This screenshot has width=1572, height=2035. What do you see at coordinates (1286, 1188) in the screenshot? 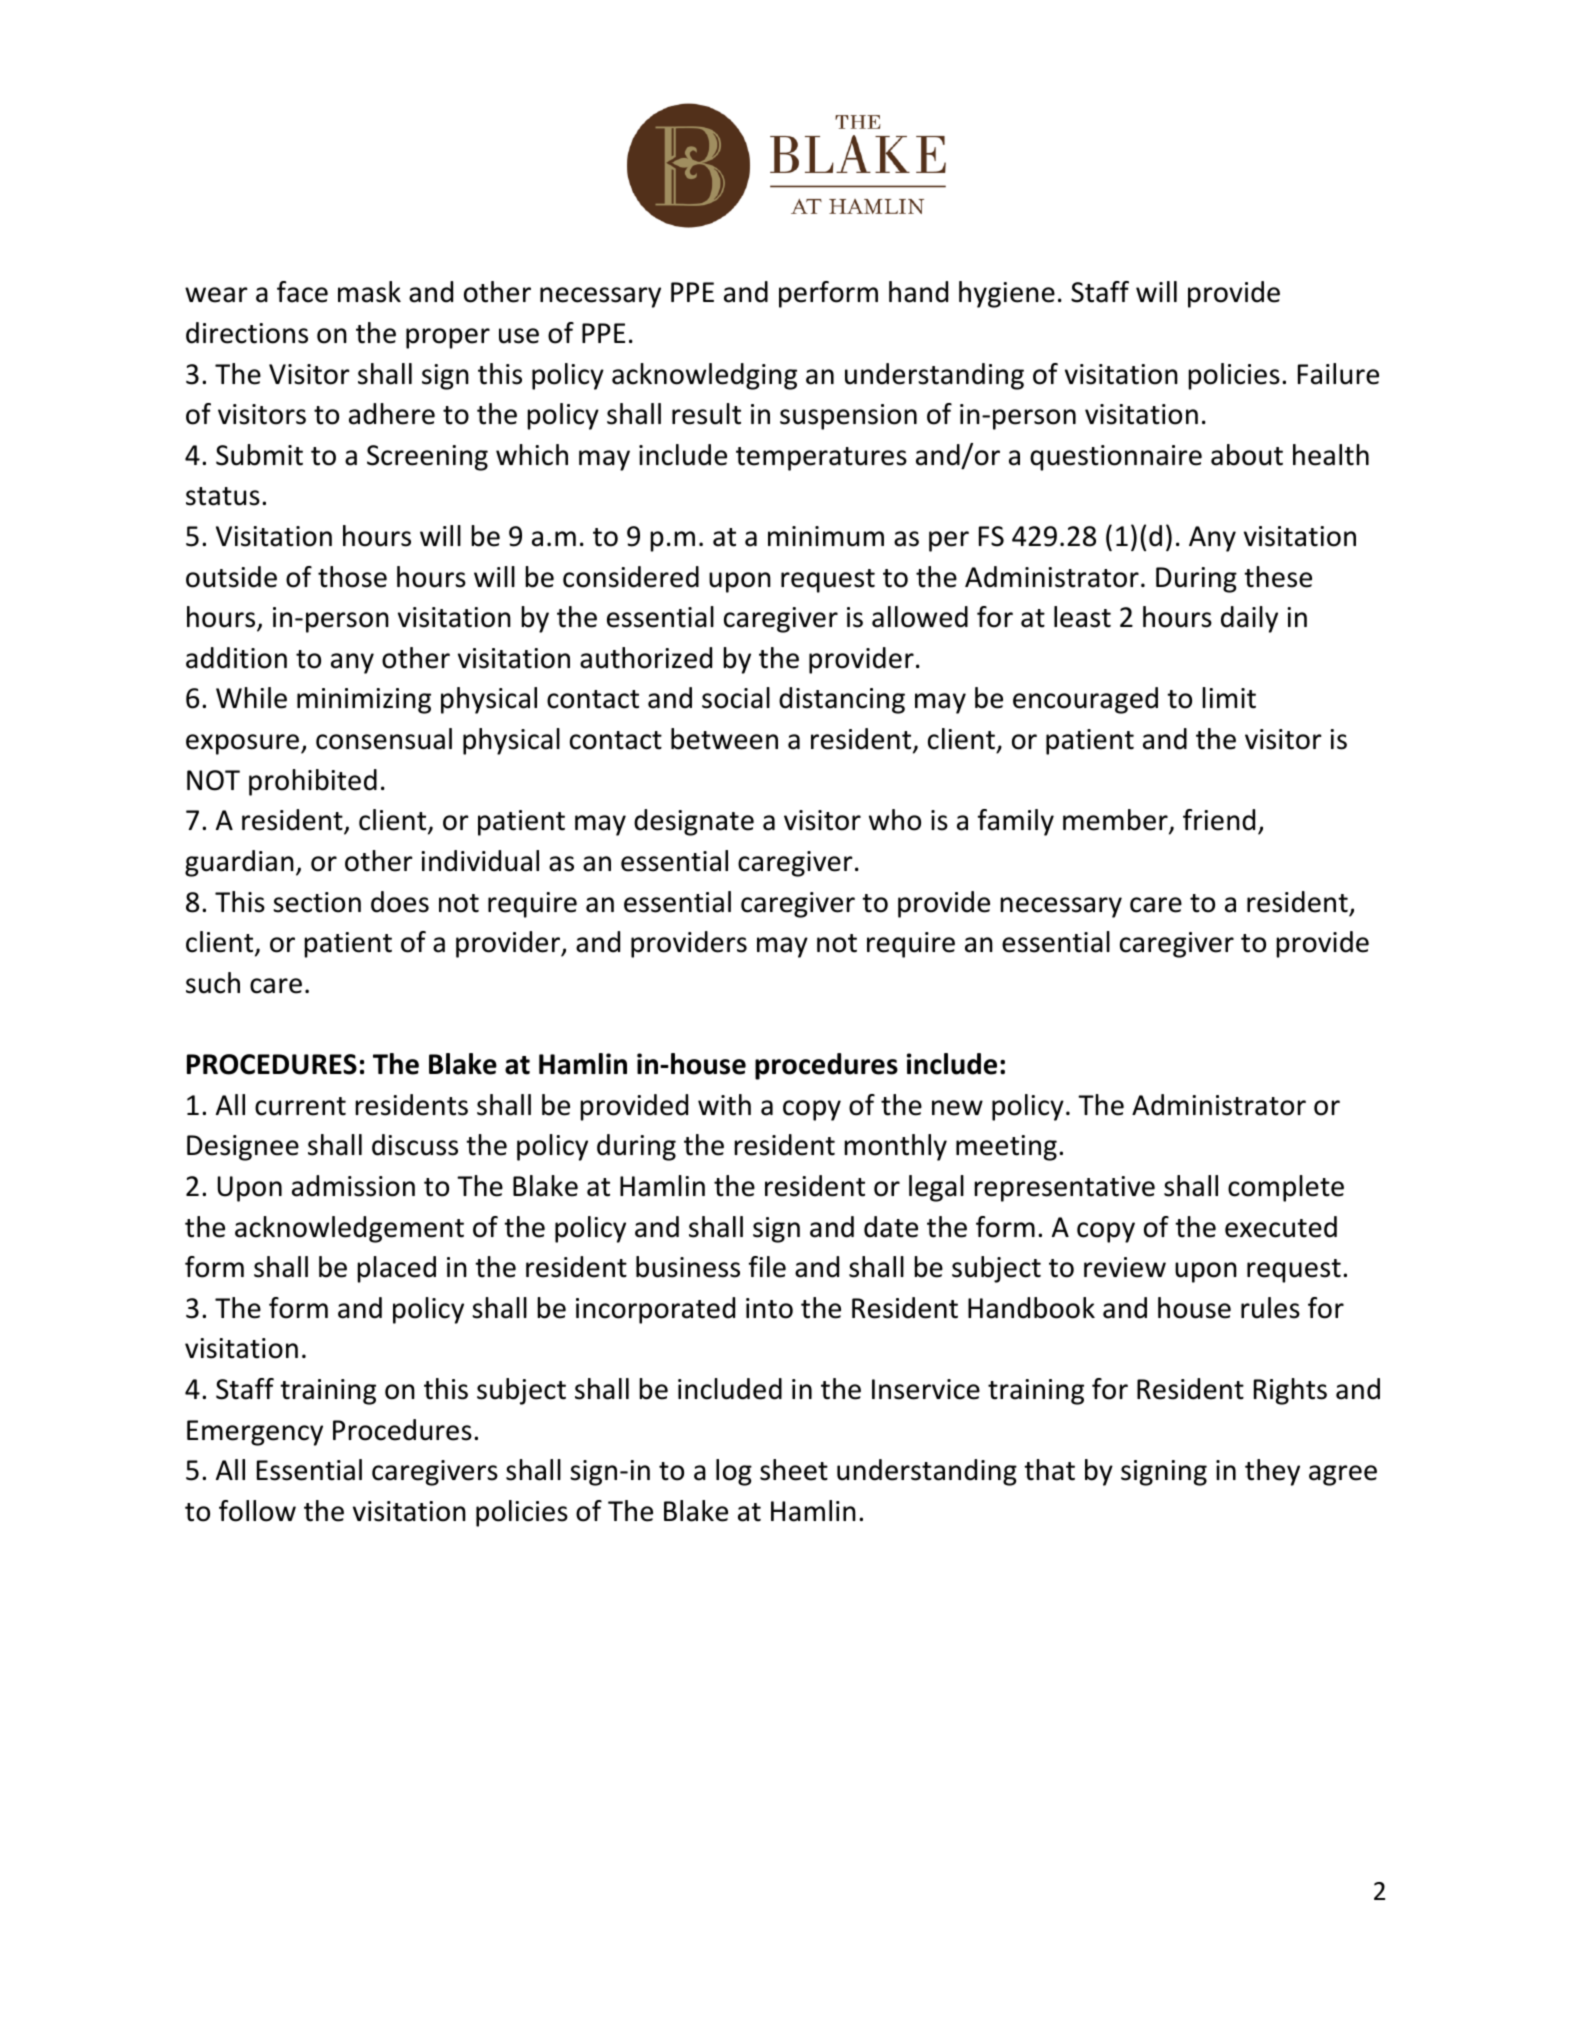
I see `complete` at bounding box center [1286, 1188].
